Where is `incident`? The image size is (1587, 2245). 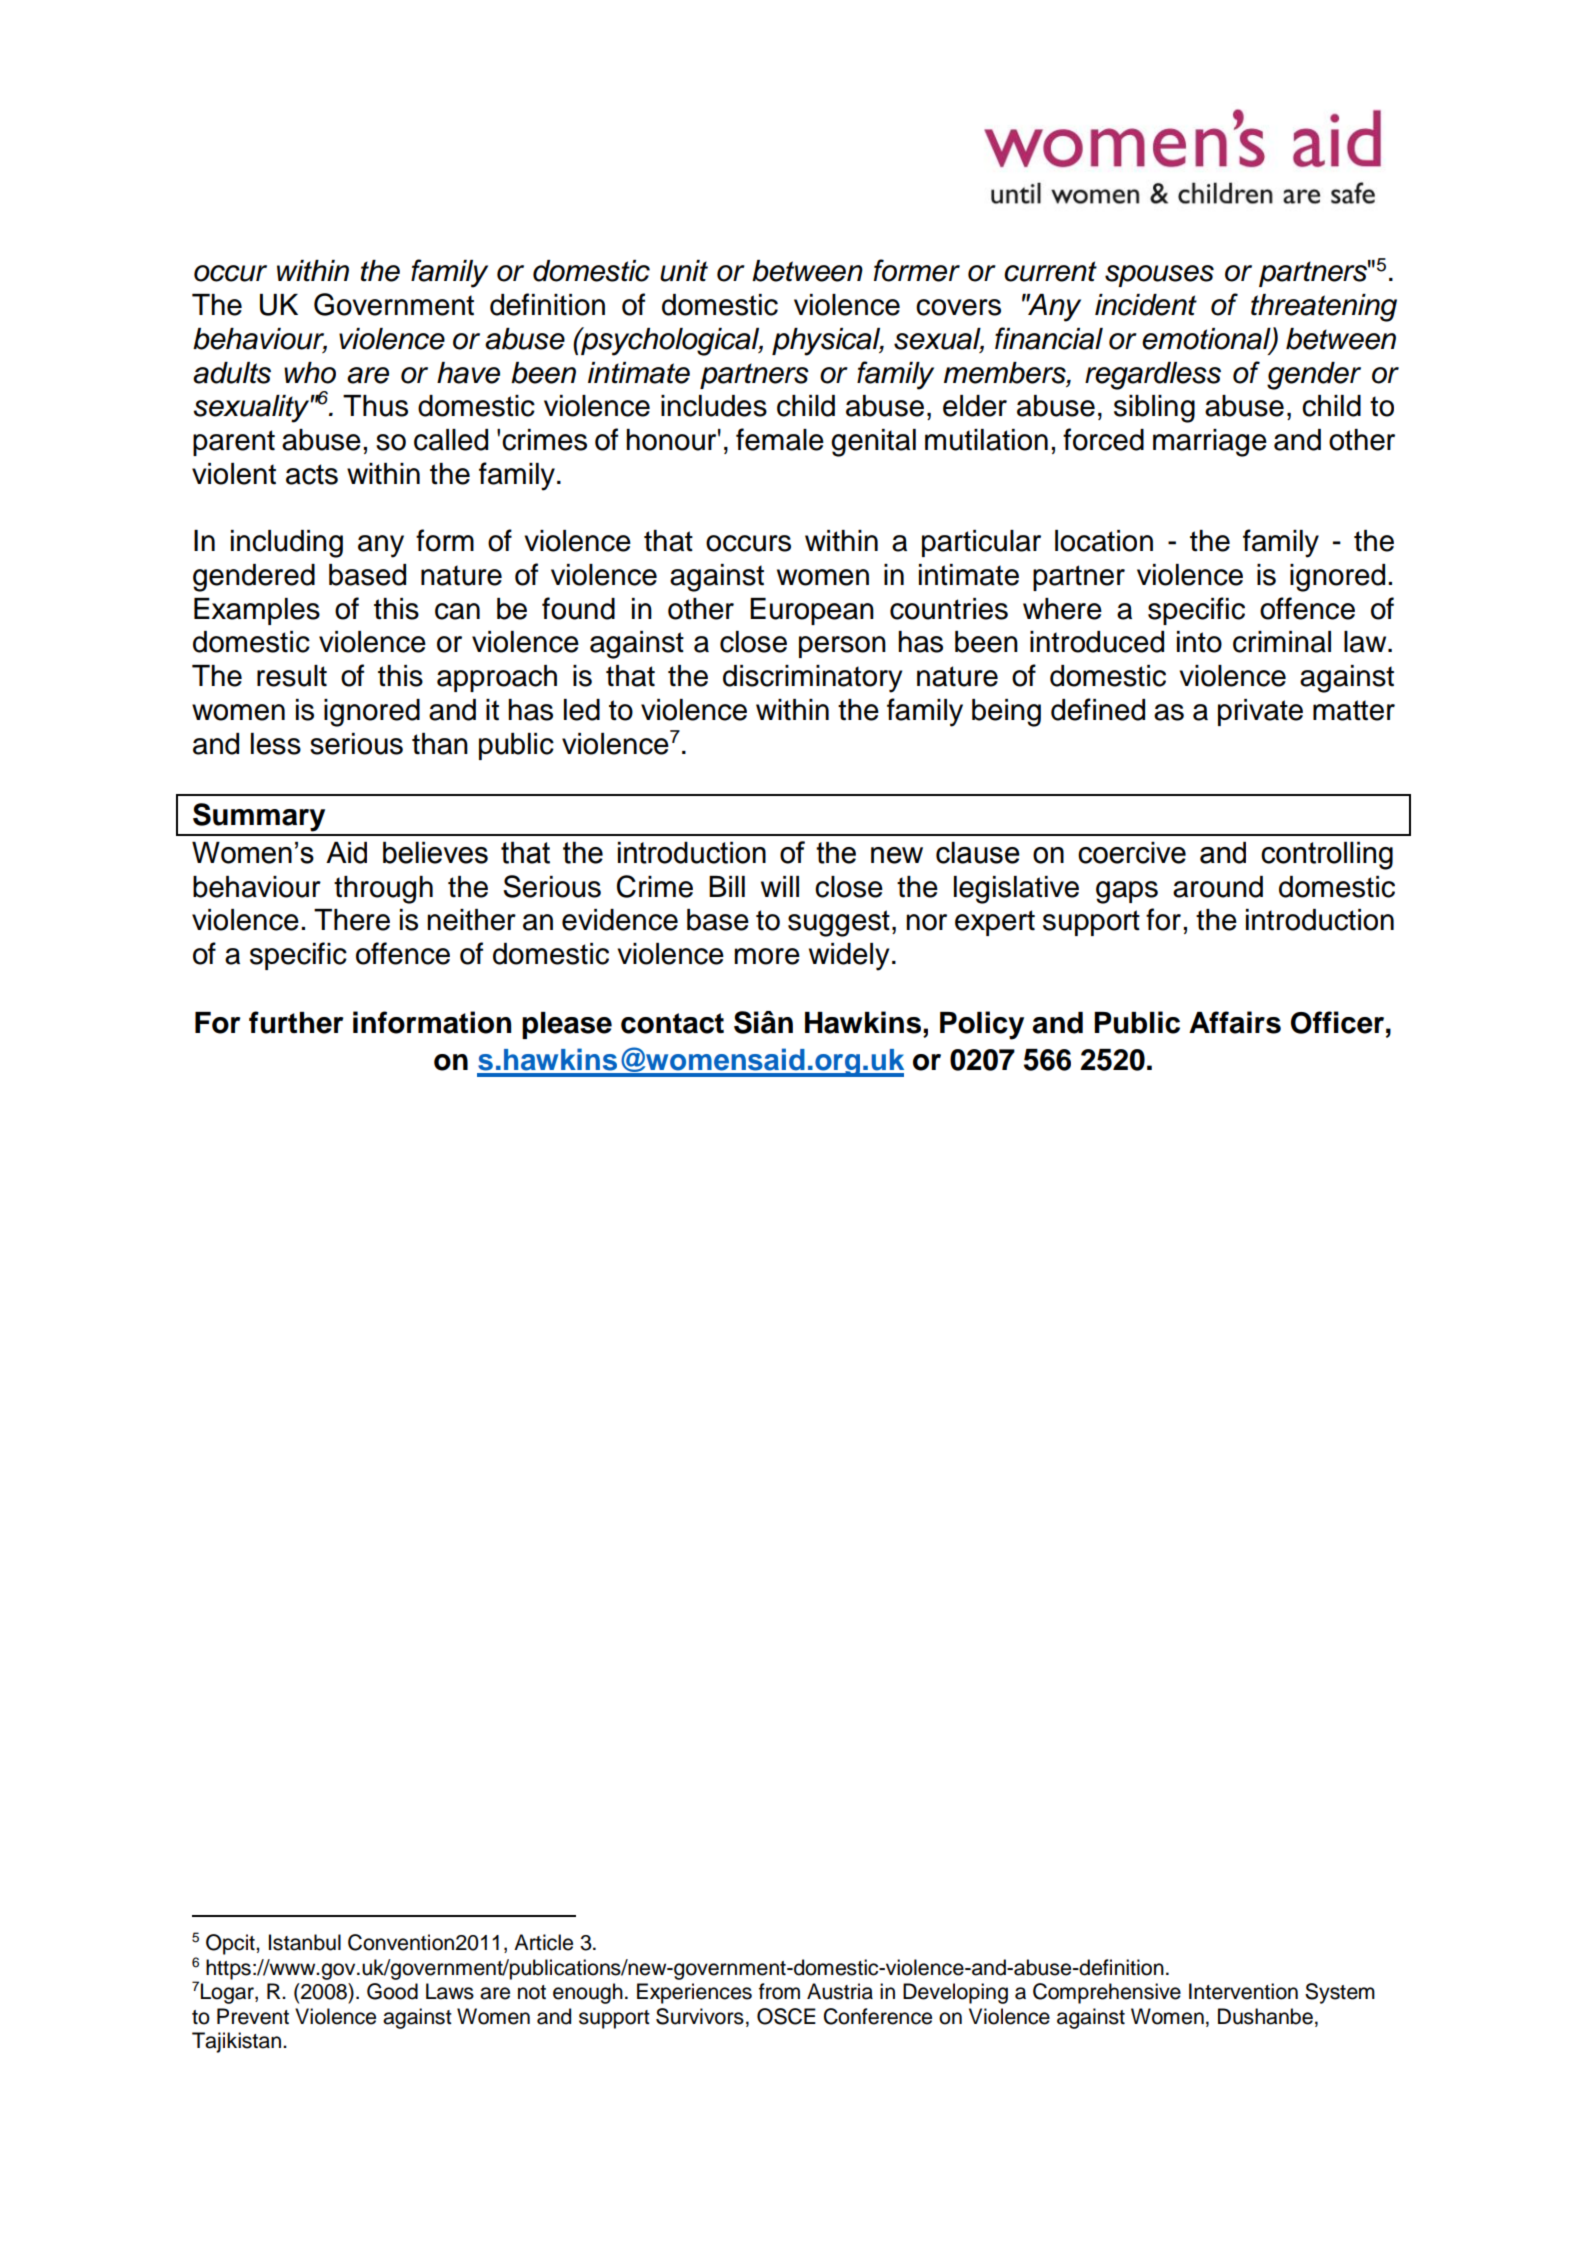 incident is located at coordinates (1146, 305).
